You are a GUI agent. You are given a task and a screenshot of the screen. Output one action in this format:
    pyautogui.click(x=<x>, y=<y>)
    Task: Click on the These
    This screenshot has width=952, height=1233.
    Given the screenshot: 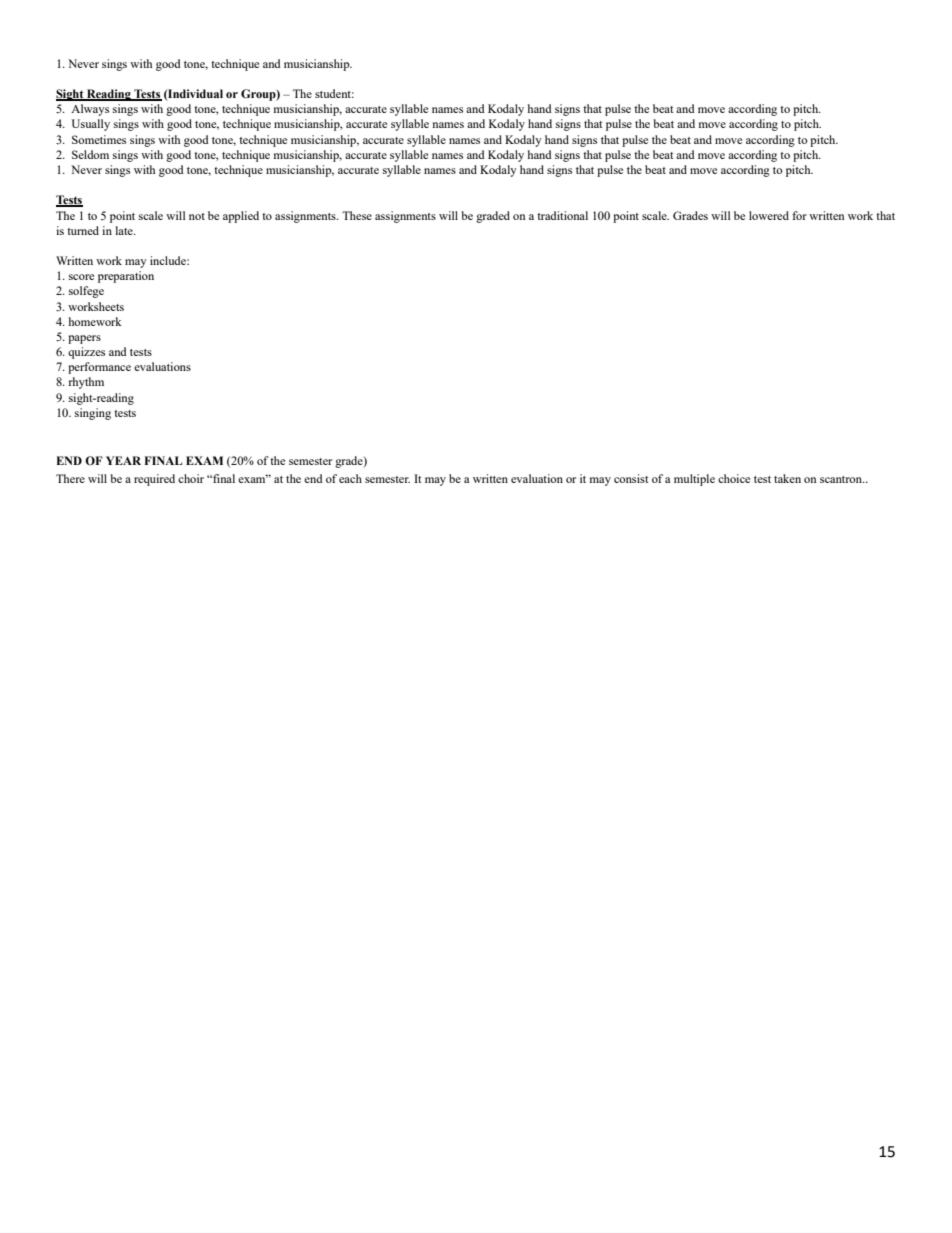 What is the action you would take?
    pyautogui.click(x=357, y=215)
